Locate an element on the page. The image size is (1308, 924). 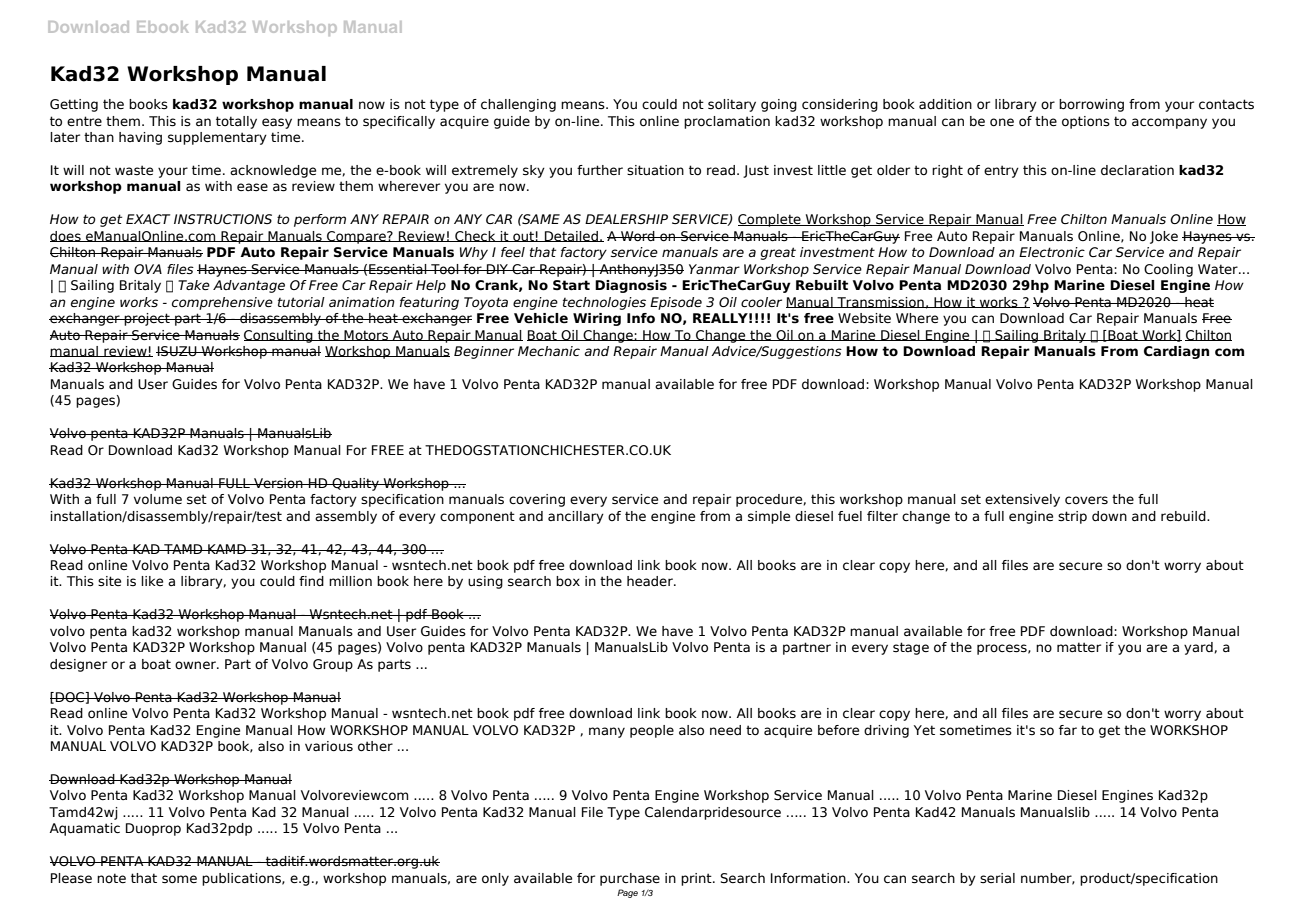
yard is located at coordinates (1199, 648).
